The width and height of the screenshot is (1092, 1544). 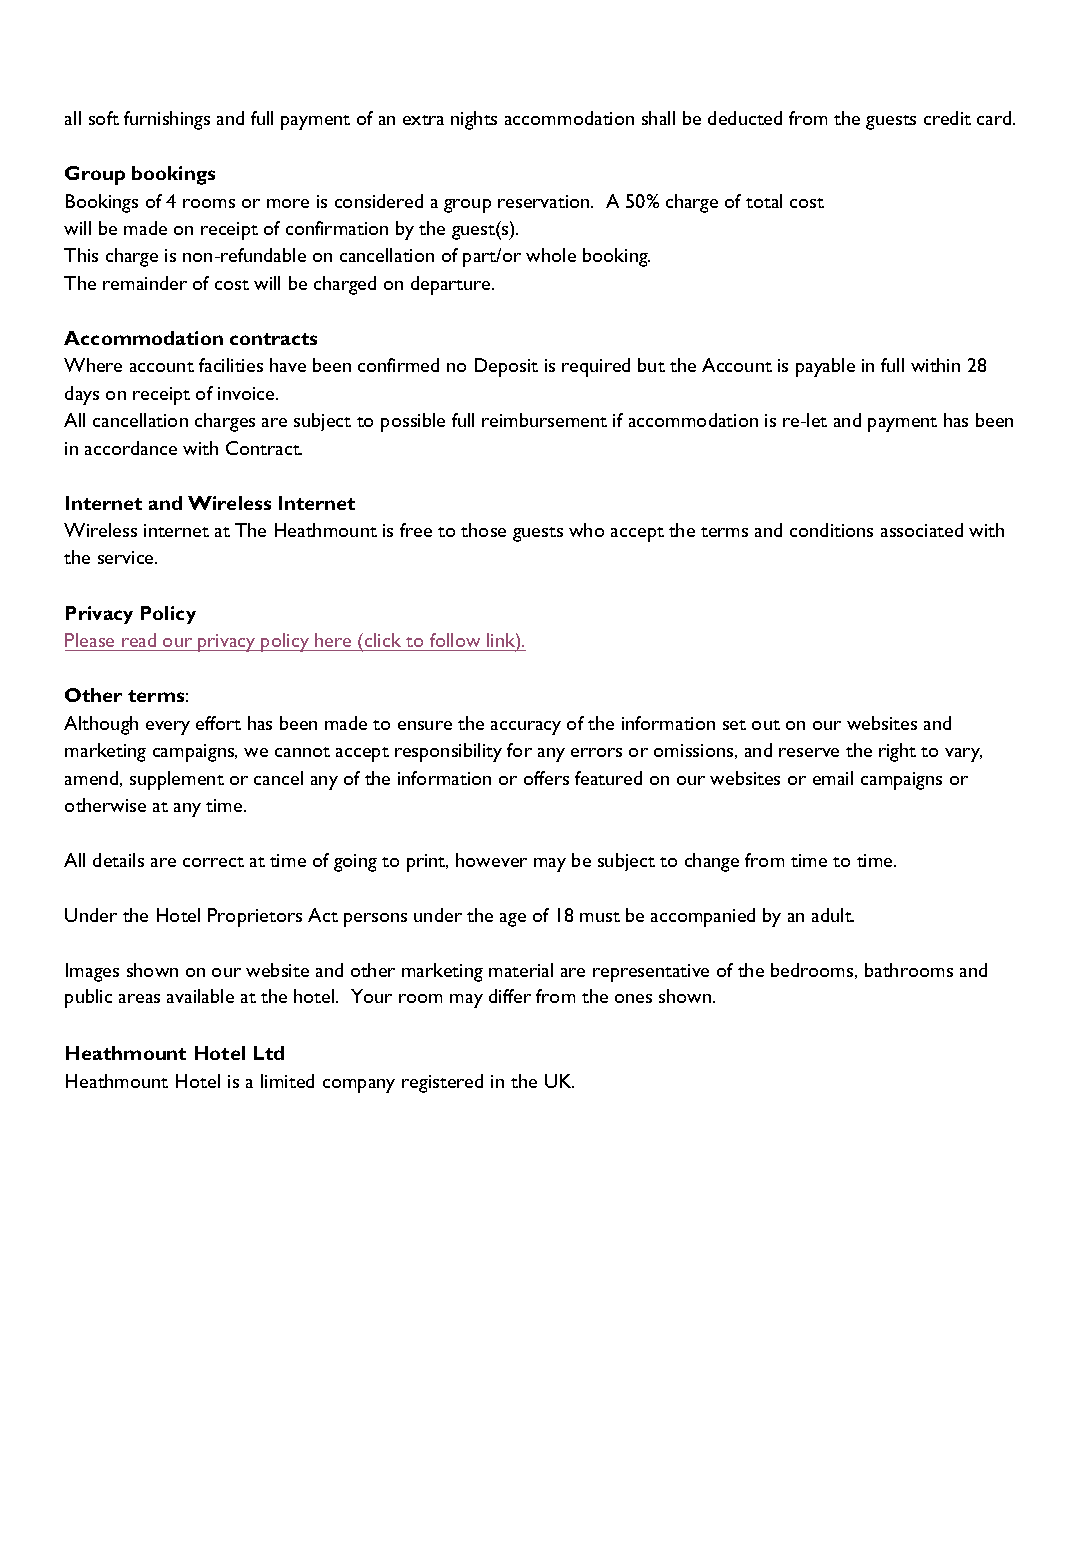 What do you see at coordinates (139, 640) in the screenshot?
I see `read` at bounding box center [139, 640].
